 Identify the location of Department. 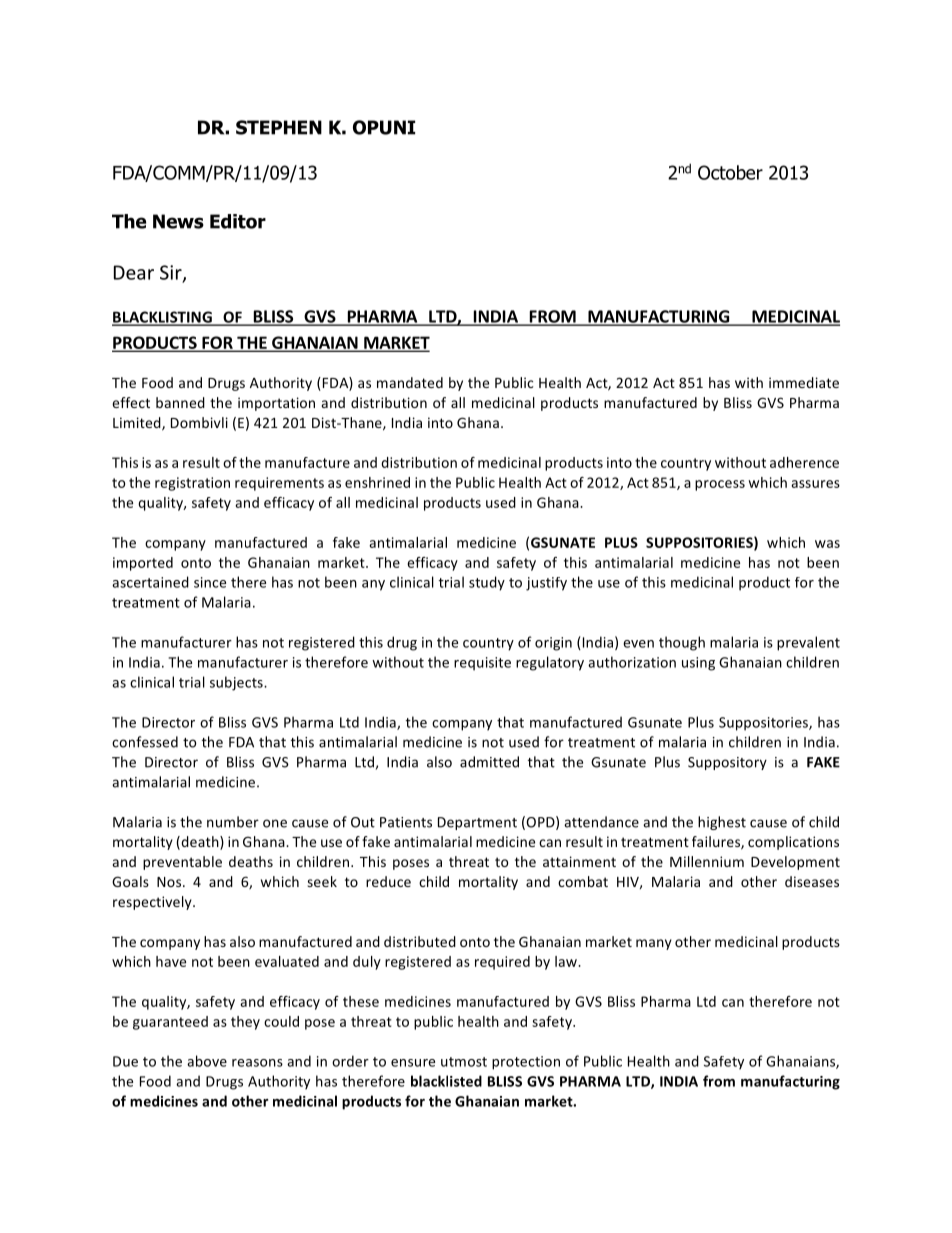
(477, 823).
